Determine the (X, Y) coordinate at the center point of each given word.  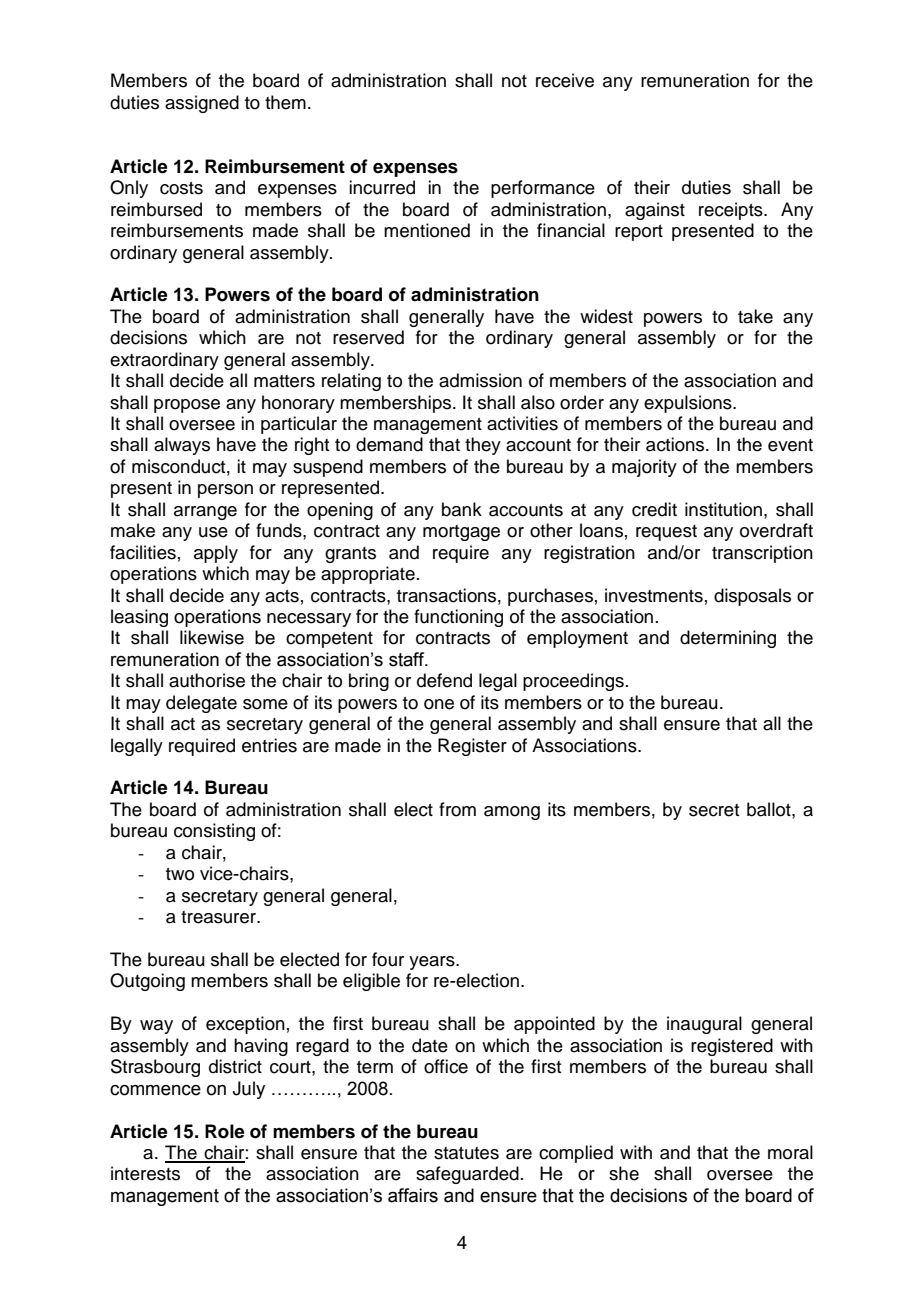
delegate (201, 704)
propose (187, 406)
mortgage (461, 533)
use (213, 532)
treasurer (220, 917)
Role (225, 1131)
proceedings (573, 682)
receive (565, 80)
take (755, 316)
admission (480, 380)
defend (444, 680)
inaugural (704, 1025)
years (433, 963)
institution (723, 509)
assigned (202, 104)
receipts (732, 211)
